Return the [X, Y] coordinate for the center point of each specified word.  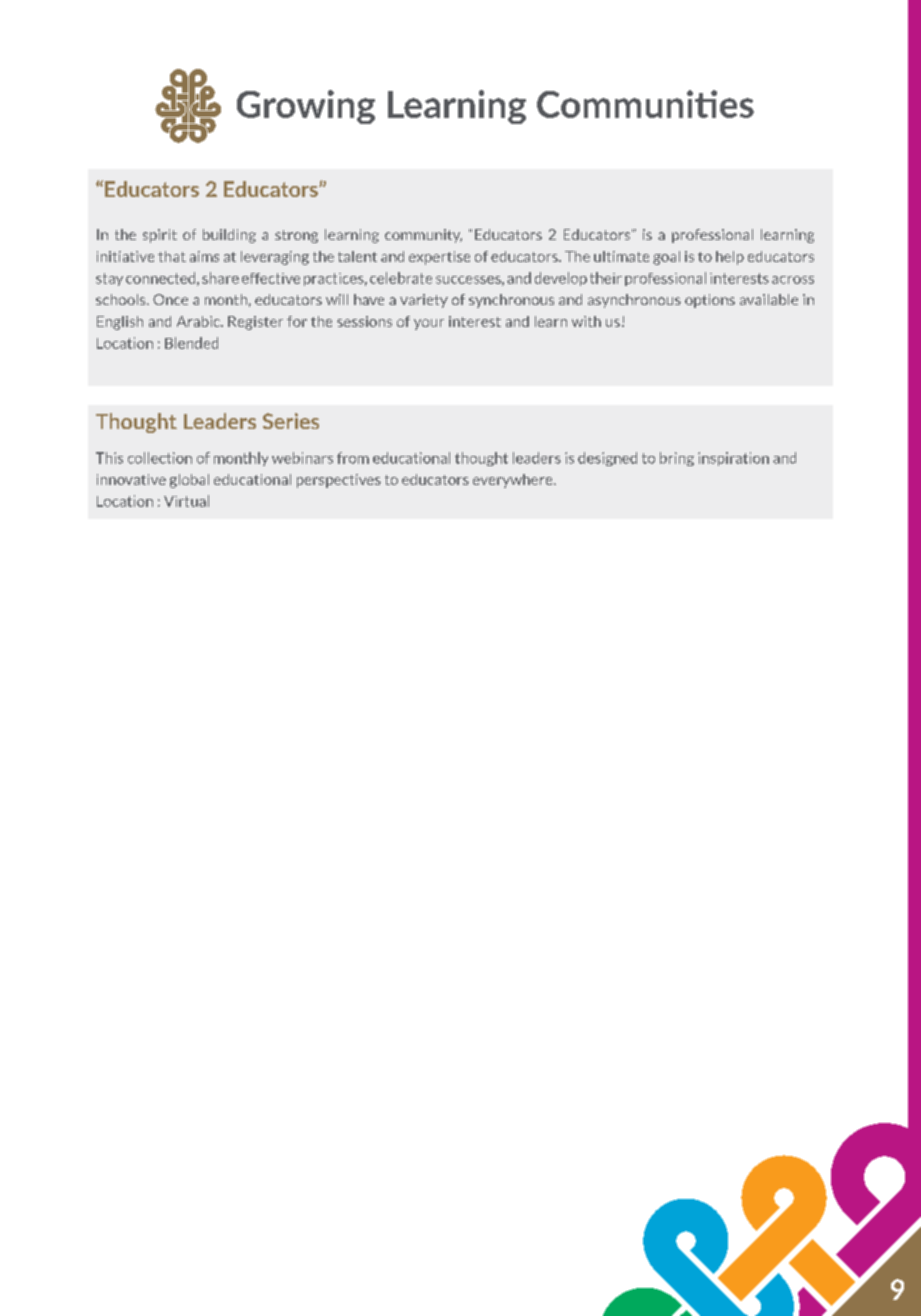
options [710, 301]
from [353, 458]
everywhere [514, 481]
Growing [306, 107]
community [423, 236]
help [730, 258]
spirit [160, 236]
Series [291, 421]
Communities [645, 104]
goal [666, 258]
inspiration [733, 459]
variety [424, 301]
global [189, 481]
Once [170, 299]
